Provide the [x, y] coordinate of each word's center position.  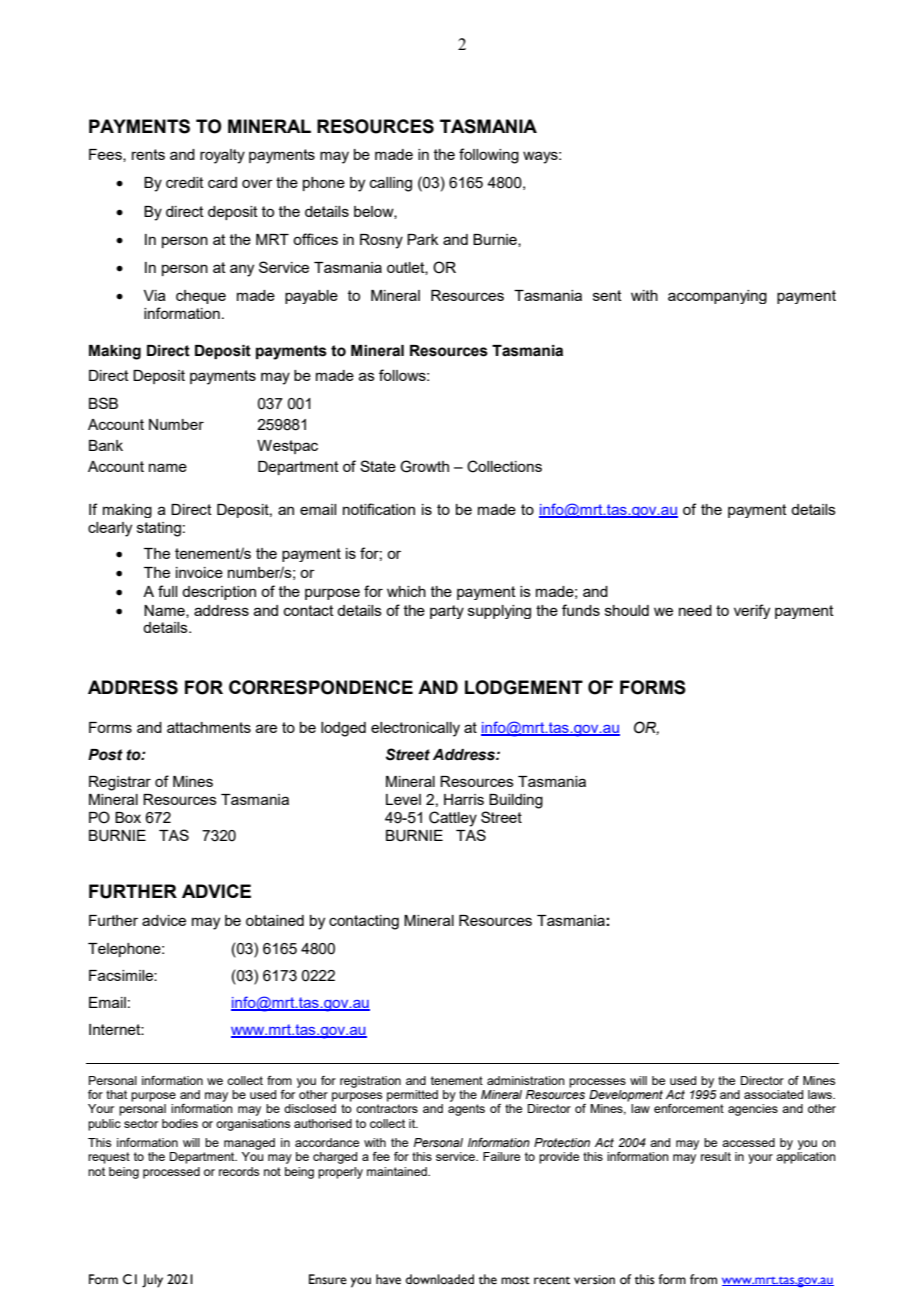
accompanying [717, 297]
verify [752, 611]
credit [185, 182]
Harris [464, 799]
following [489, 156]
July [152, 1281]
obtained [275, 920]
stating [159, 529]
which [406, 591]
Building [516, 801]
